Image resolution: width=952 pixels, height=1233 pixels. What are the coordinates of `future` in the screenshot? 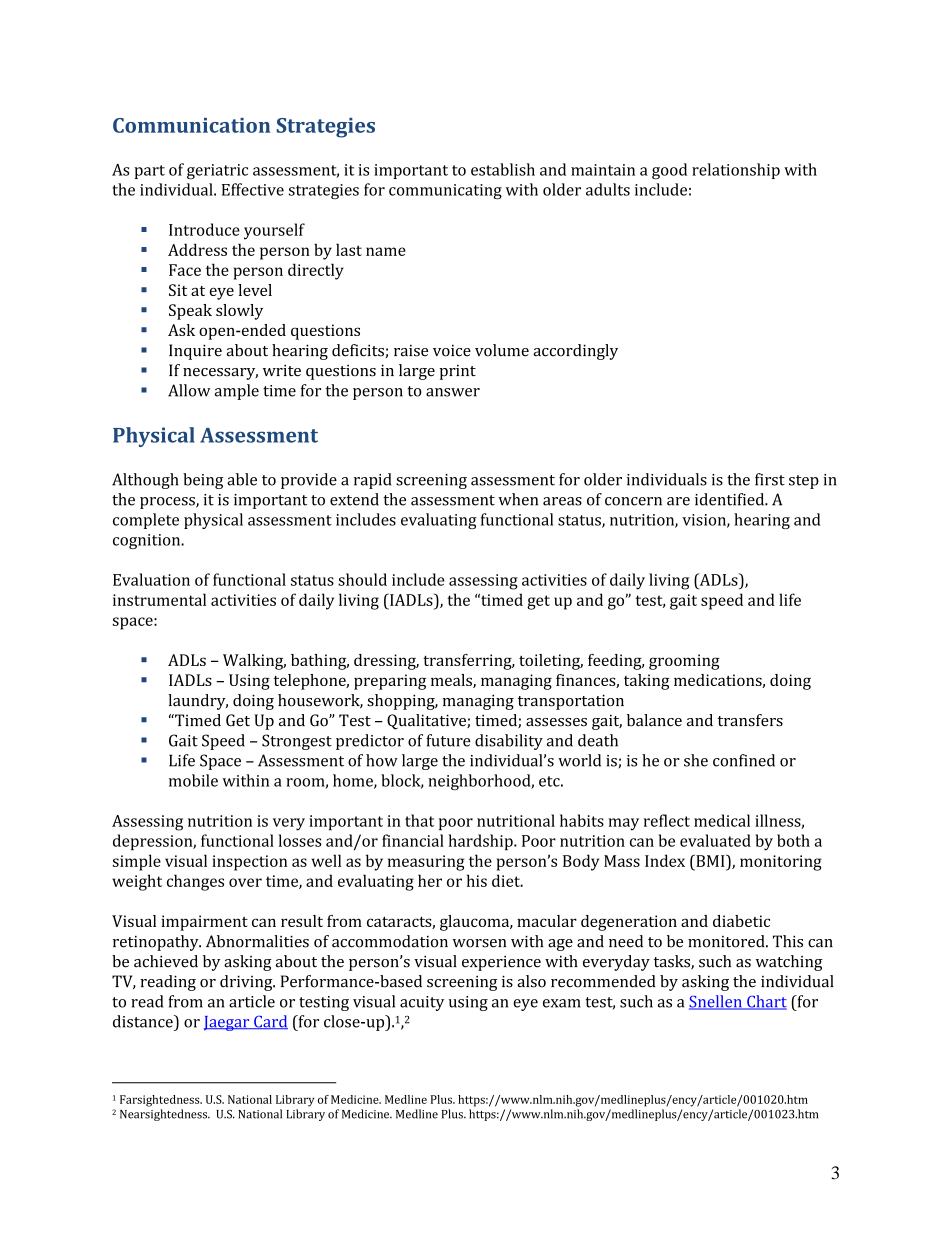 It's located at (448, 740).
